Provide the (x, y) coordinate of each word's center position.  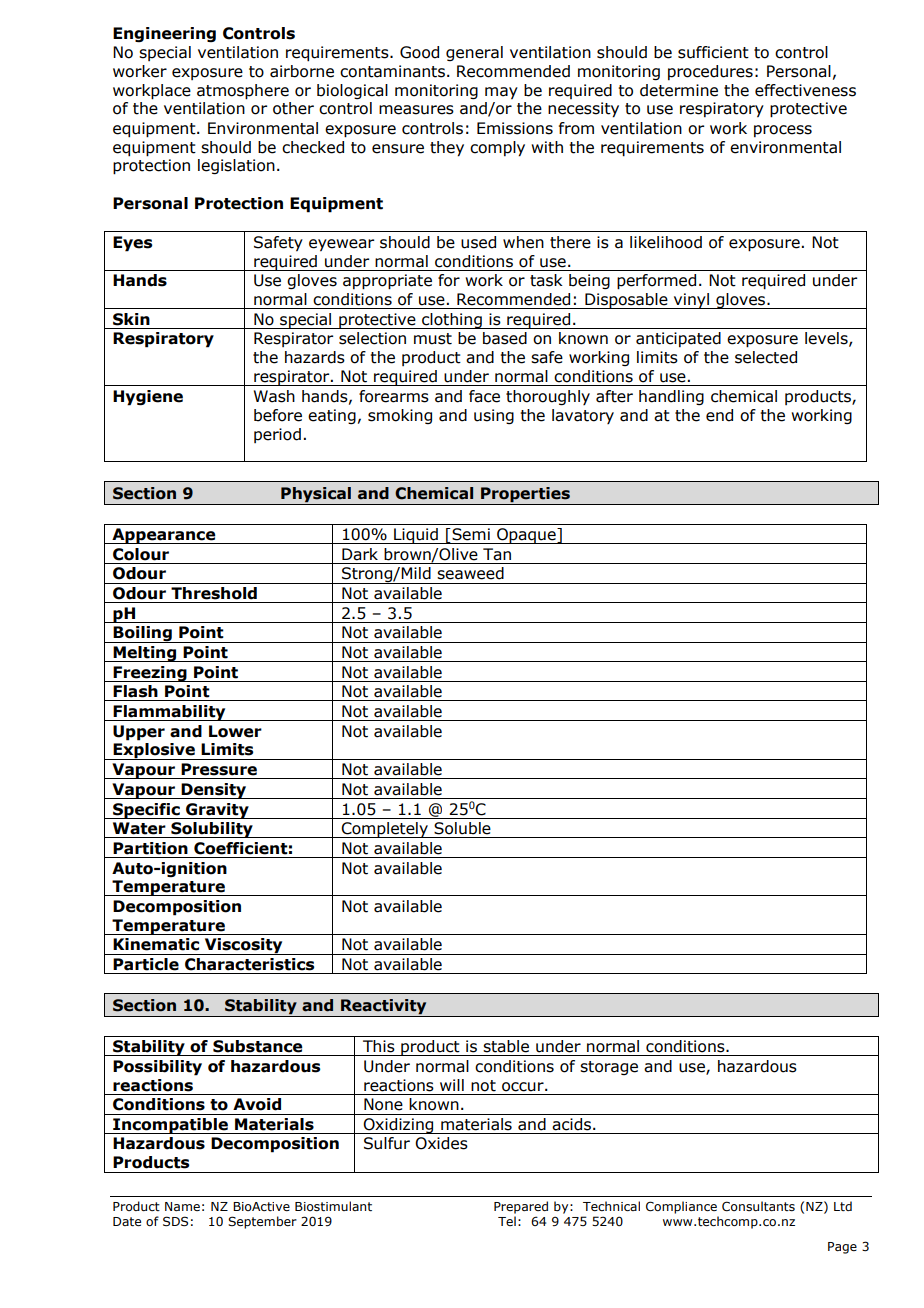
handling (671, 397)
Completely (385, 830)
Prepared (521, 1207)
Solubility (212, 830)
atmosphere (243, 92)
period (277, 435)
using (494, 416)
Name (182, 1206)
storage (609, 1068)
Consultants (758, 1206)
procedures (710, 72)
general (474, 53)
